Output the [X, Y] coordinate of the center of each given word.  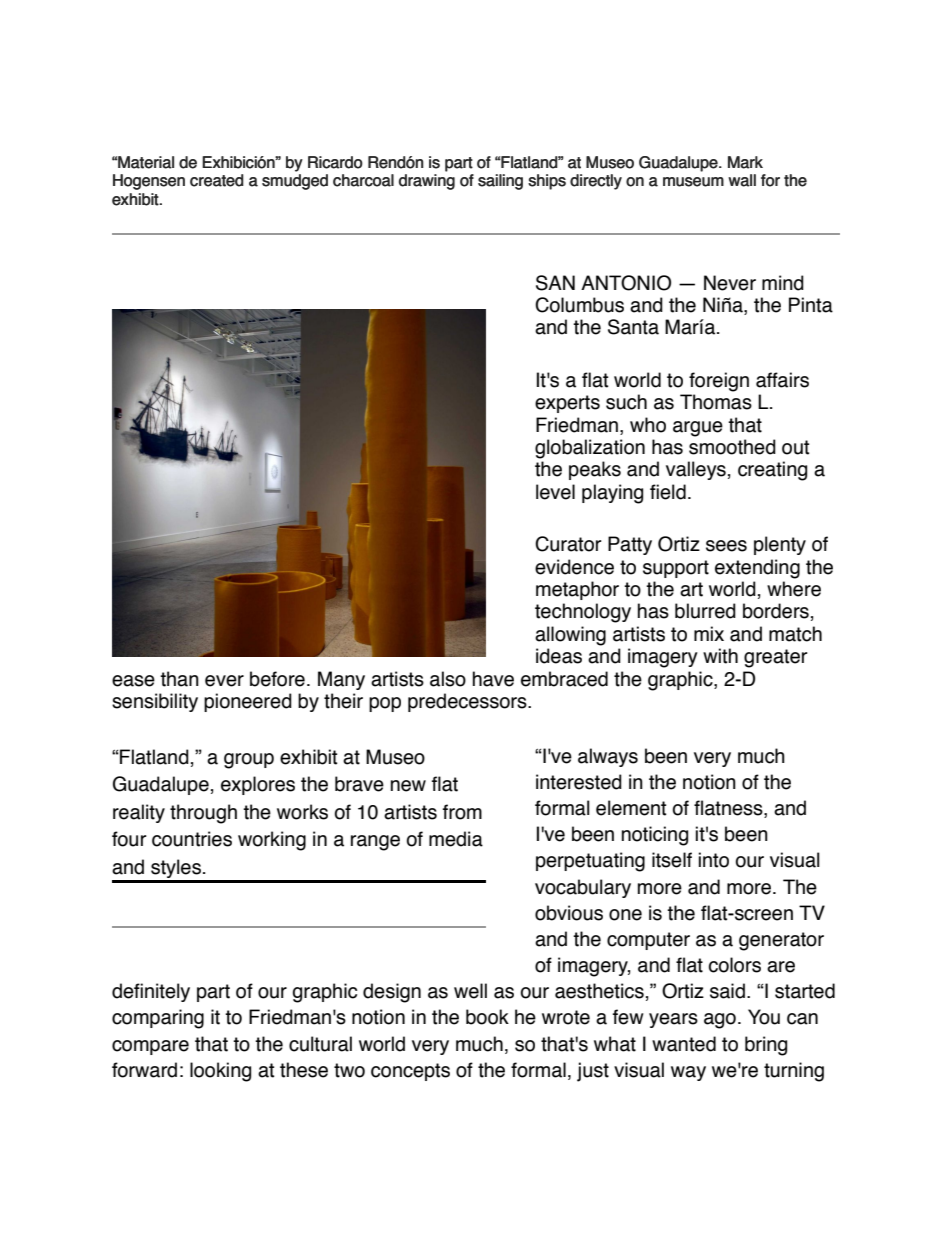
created [217, 180]
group [249, 761]
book [487, 1017]
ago [720, 1021]
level [555, 492]
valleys [696, 470]
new [408, 786]
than [179, 679]
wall [742, 180]
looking [220, 1072]
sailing [500, 182]
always [608, 757]
